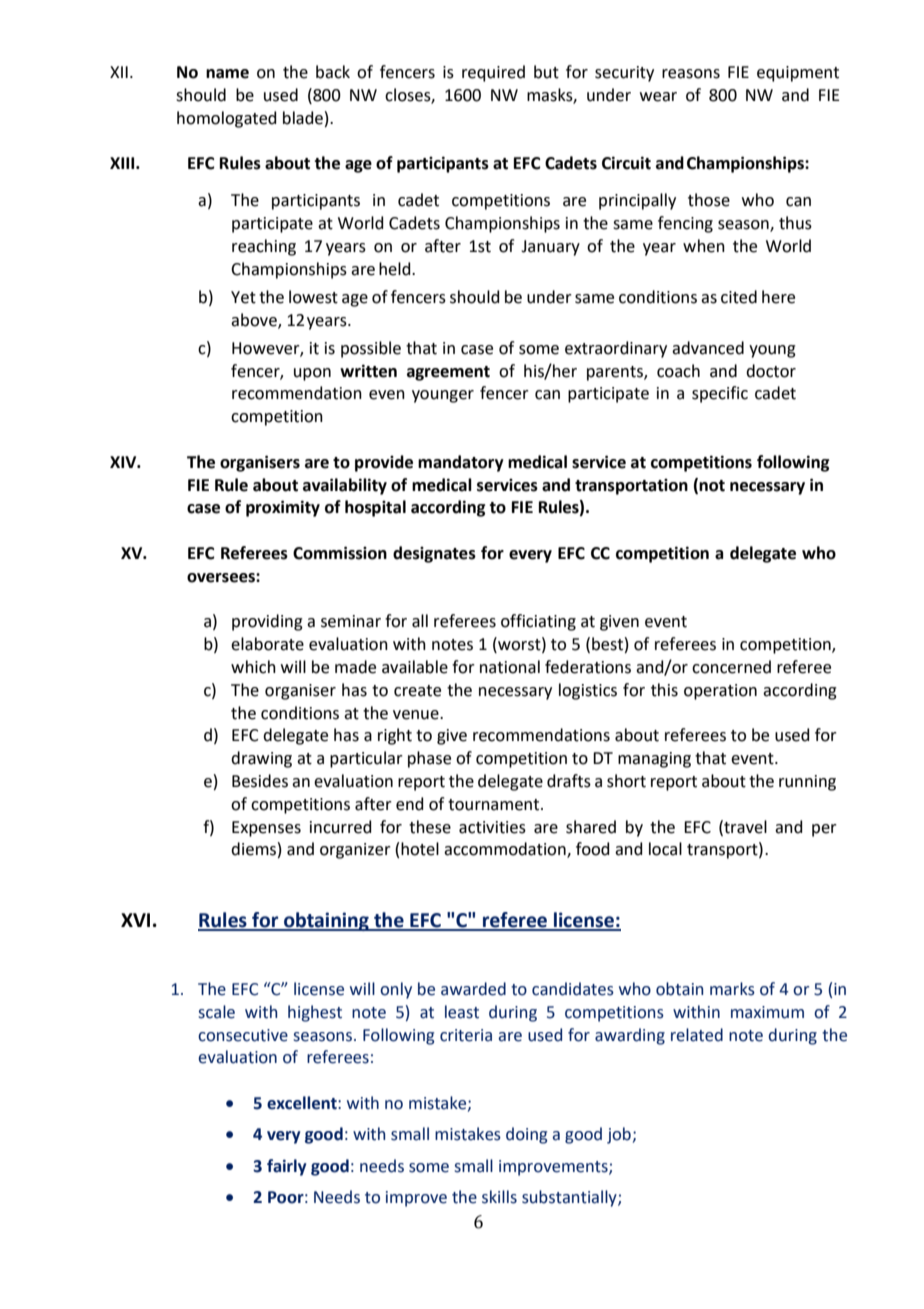 Image resolution: width=924 pixels, height=1309 pixels. I want to click on blade, so click(303, 118).
